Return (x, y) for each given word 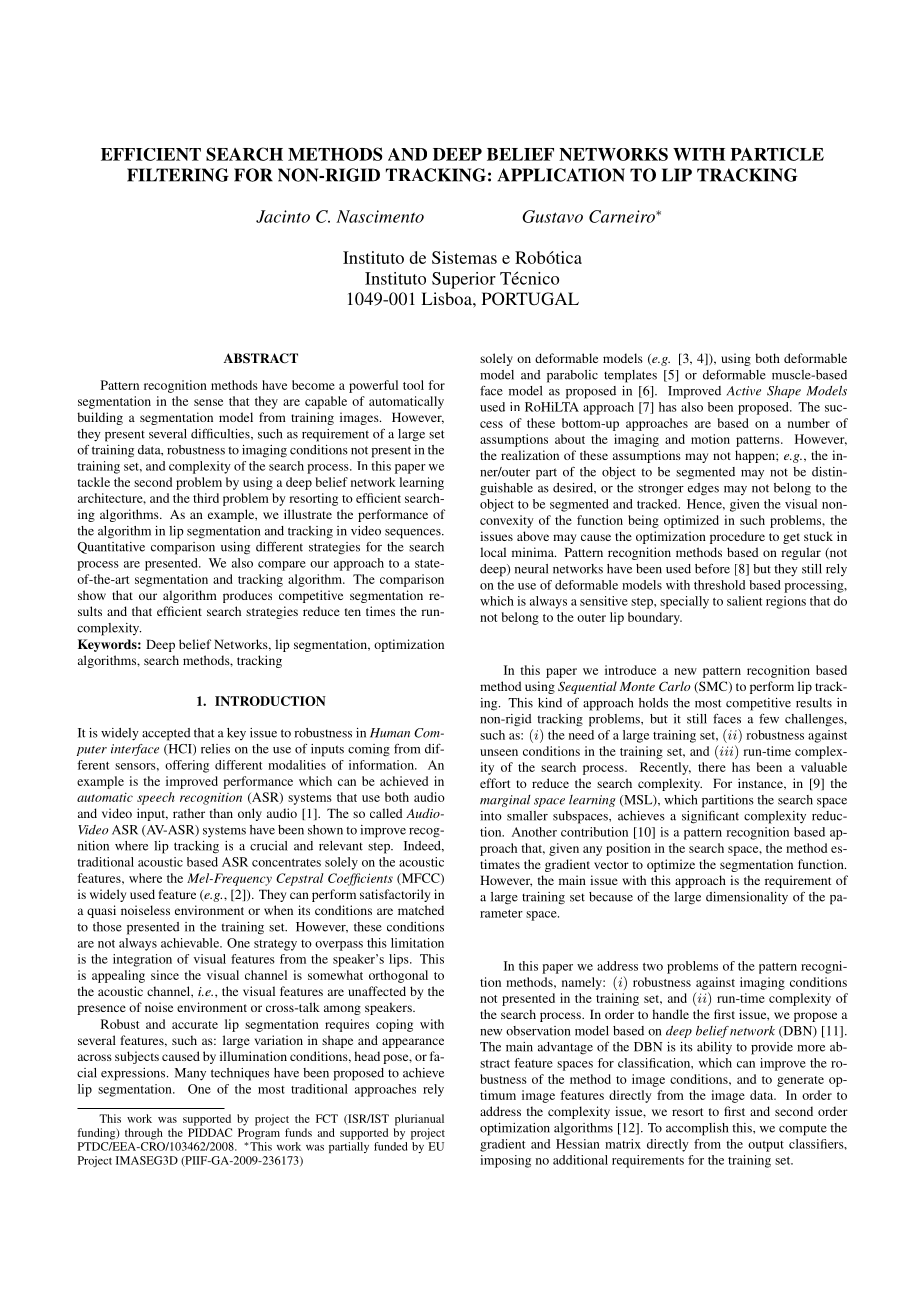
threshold (719, 585)
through (144, 1134)
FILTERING (178, 175)
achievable (191, 943)
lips (400, 960)
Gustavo (552, 216)
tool (413, 385)
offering (187, 766)
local (493, 552)
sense (208, 402)
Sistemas (464, 257)
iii (726, 751)
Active (744, 391)
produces (247, 596)
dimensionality (747, 898)
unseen (499, 752)
